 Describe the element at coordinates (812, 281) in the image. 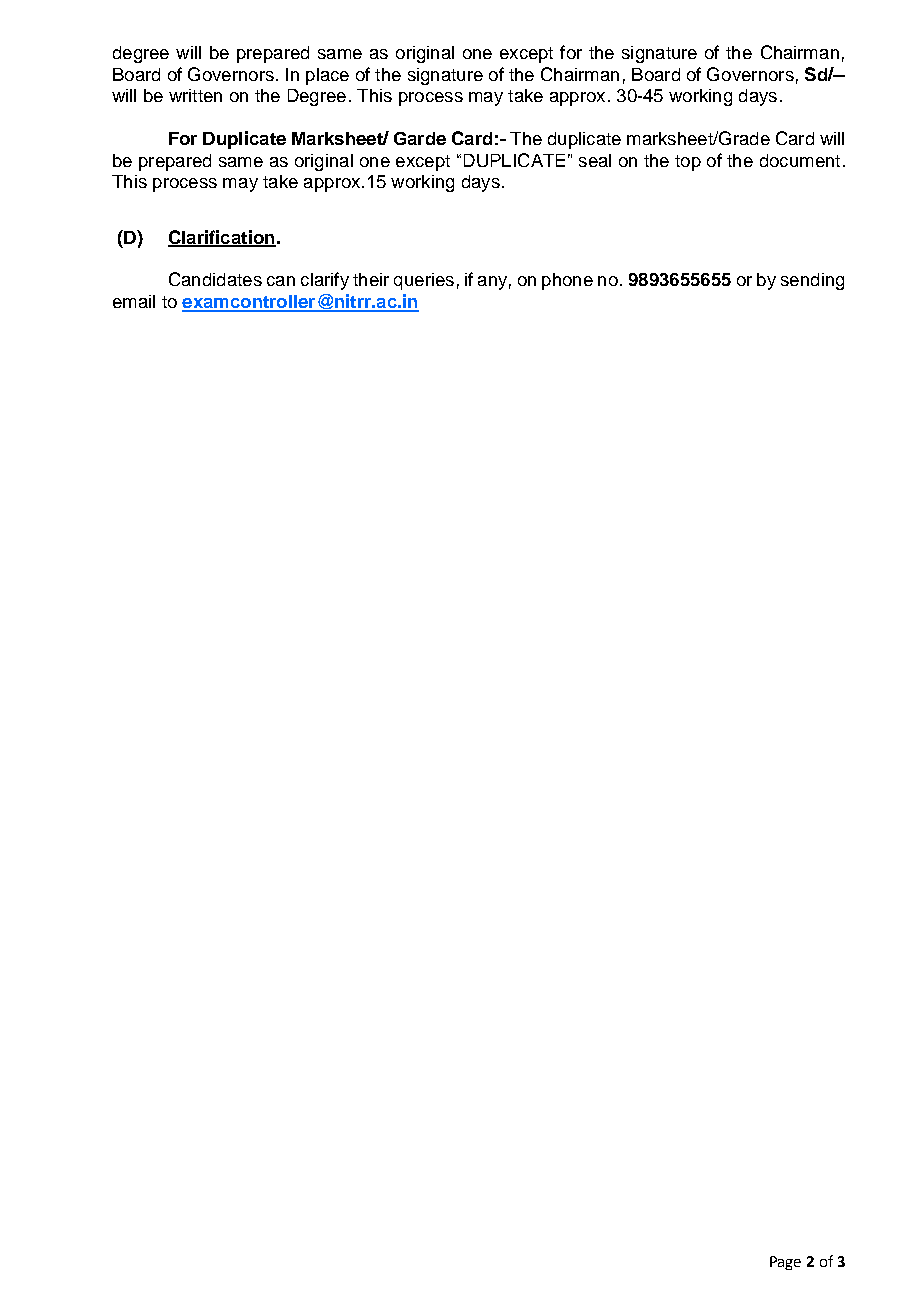

I see `sending` at that location.
